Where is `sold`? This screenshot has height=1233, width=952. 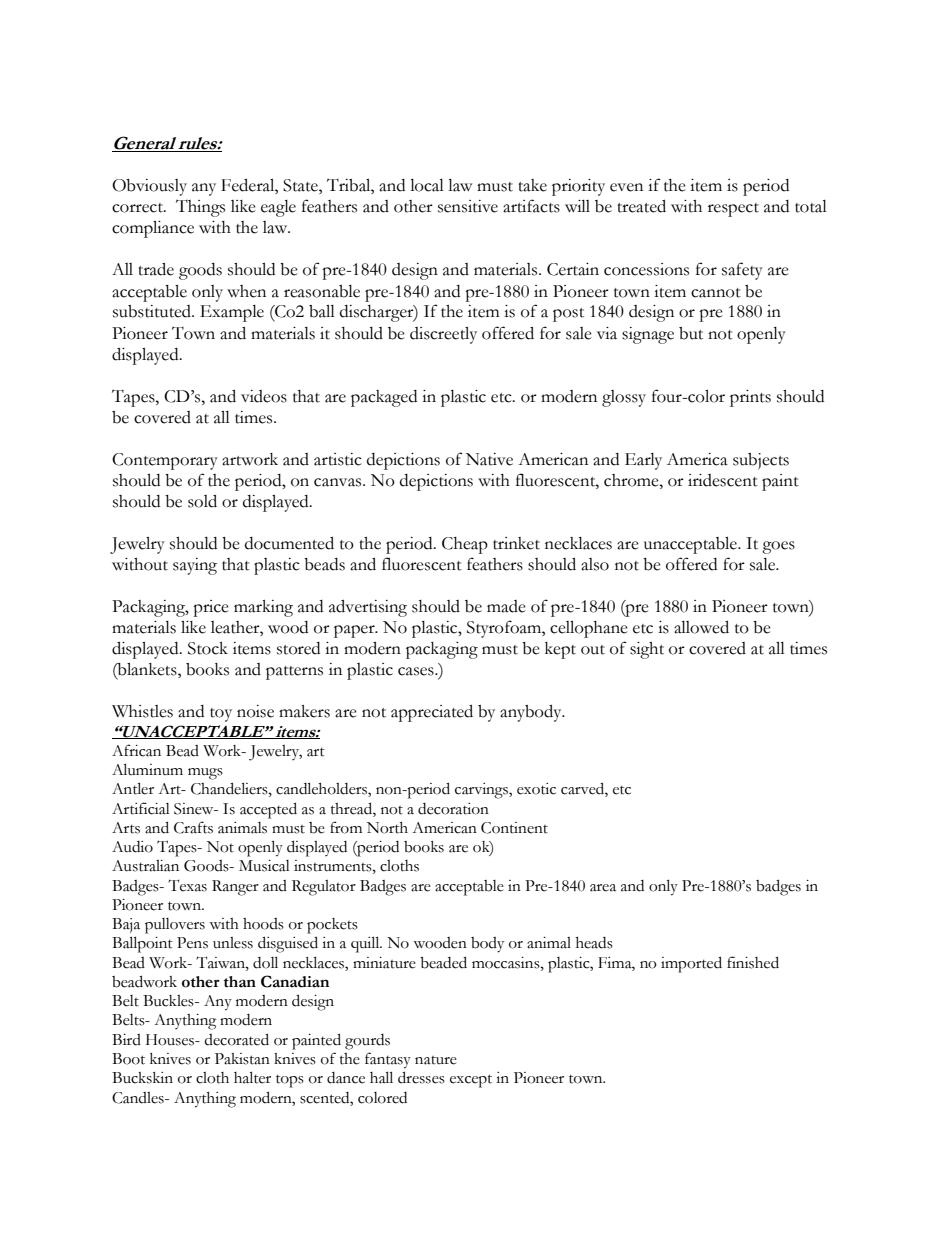 sold is located at coordinates (202, 501).
